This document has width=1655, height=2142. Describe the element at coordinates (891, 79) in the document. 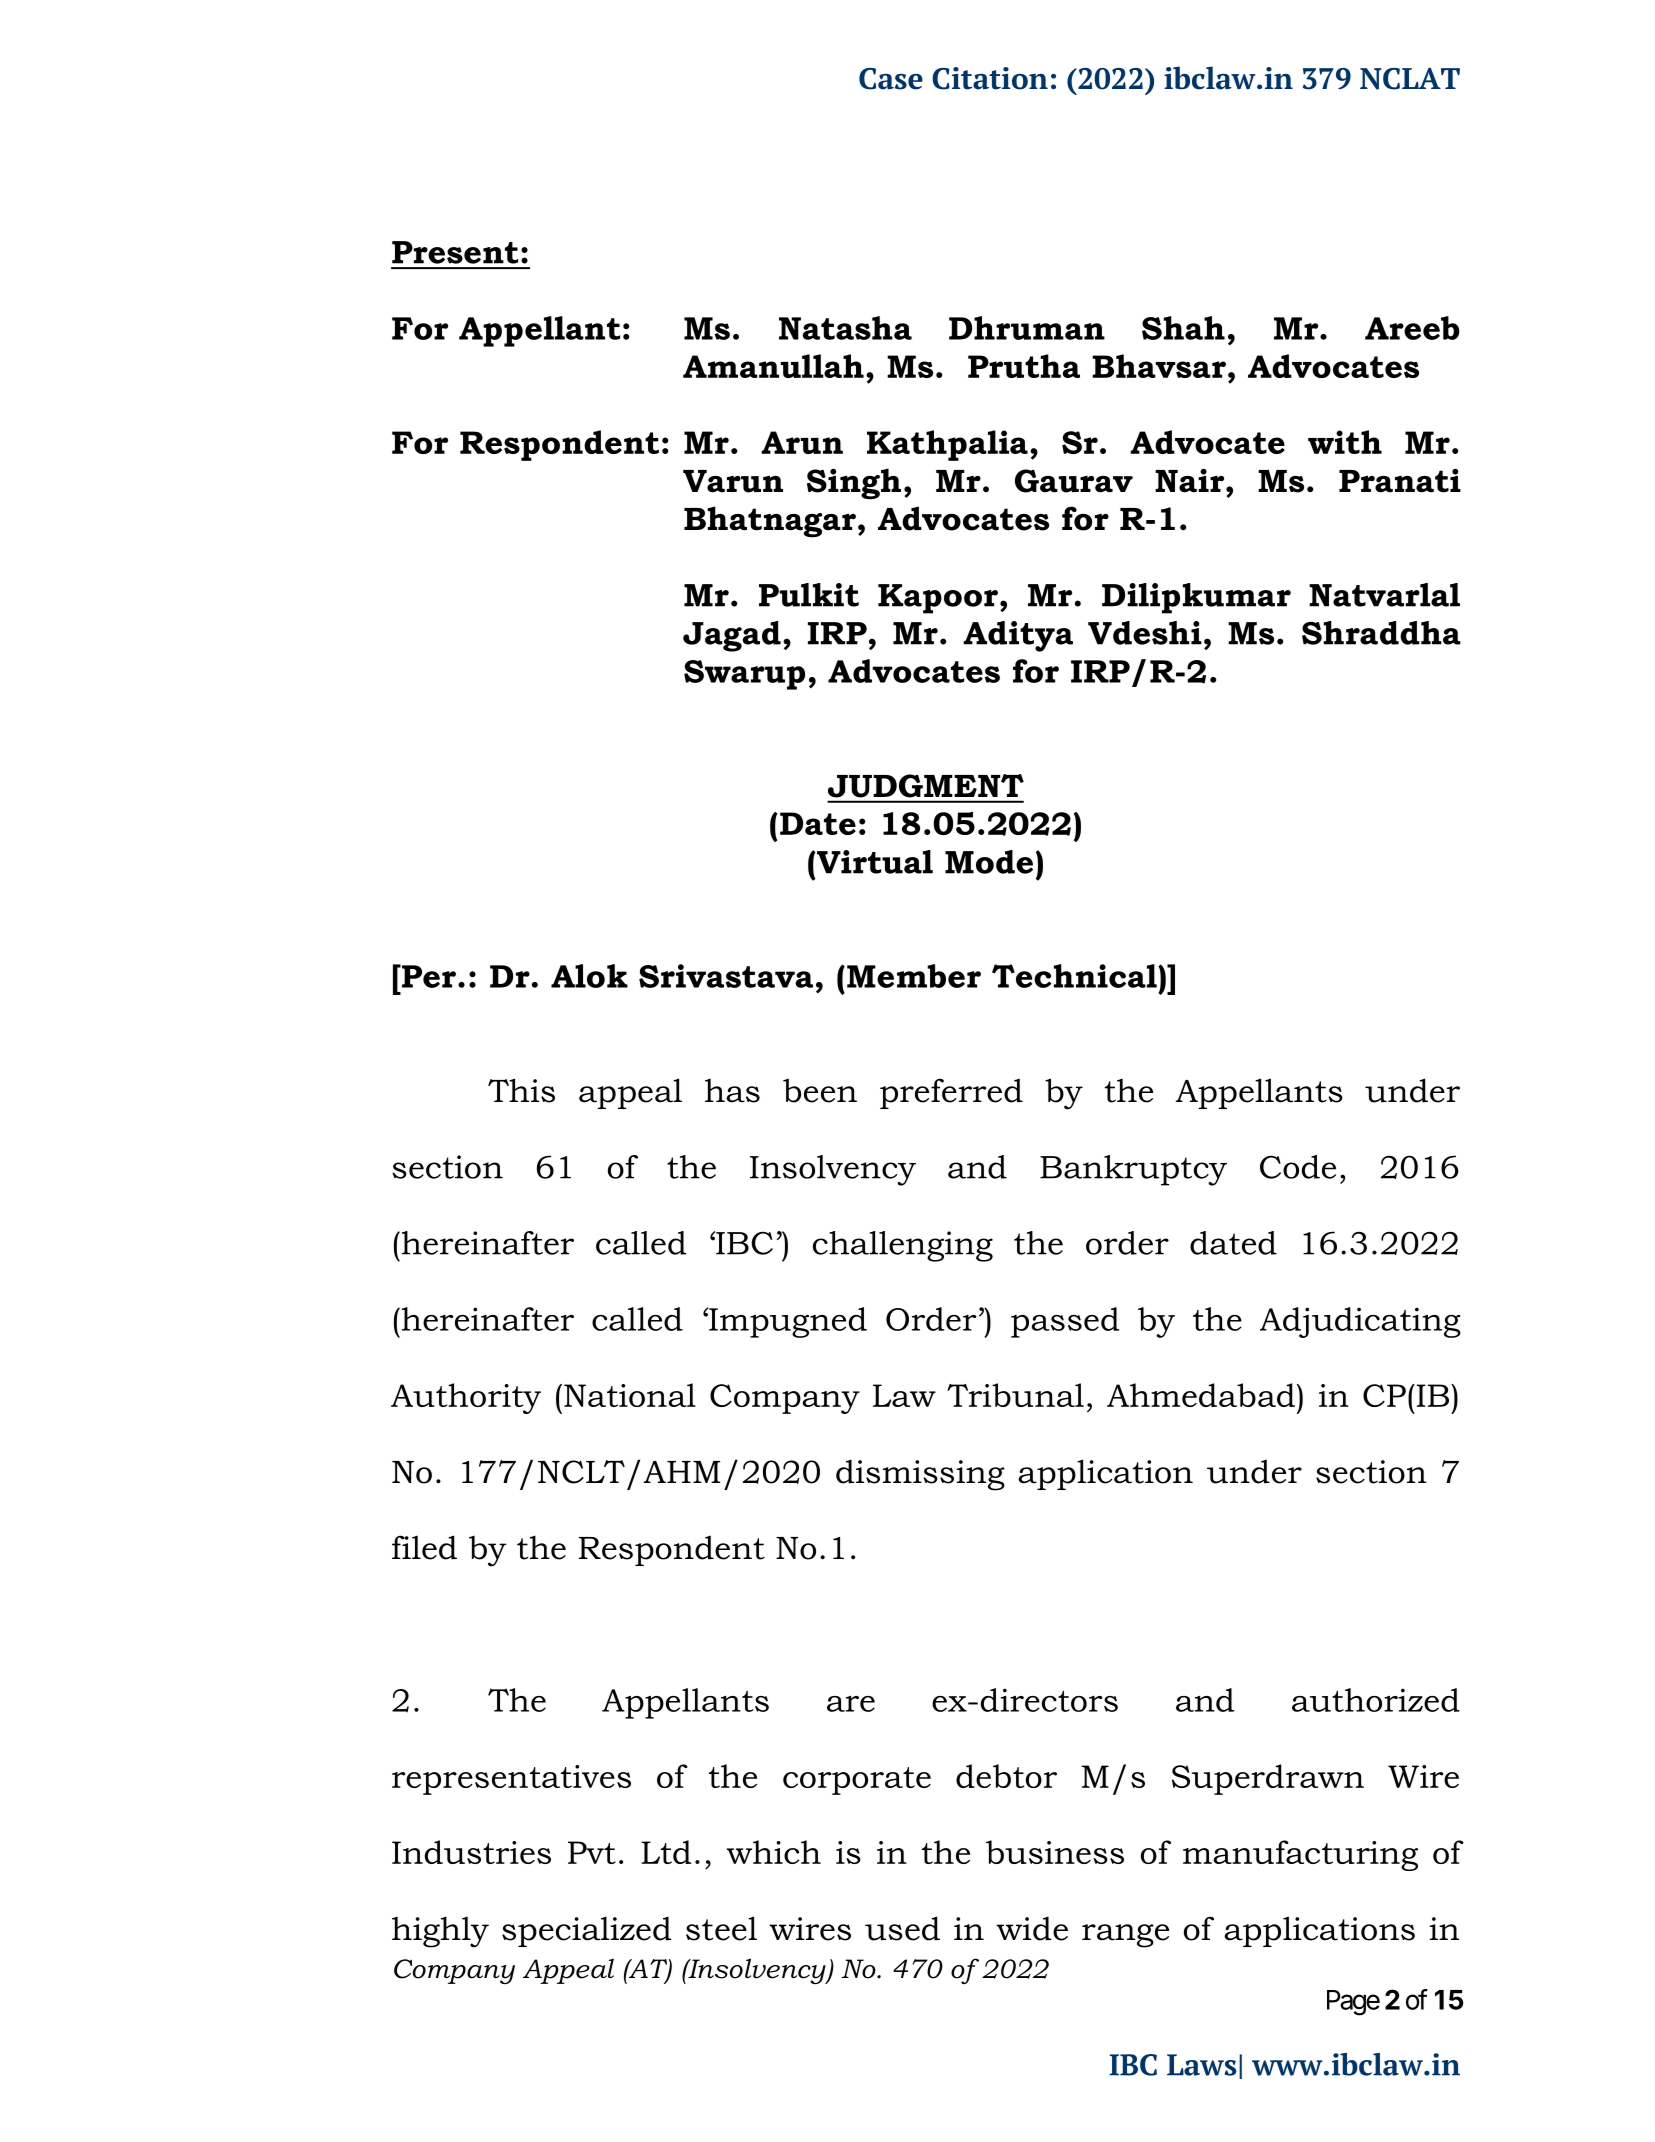

I see `Case` at that location.
